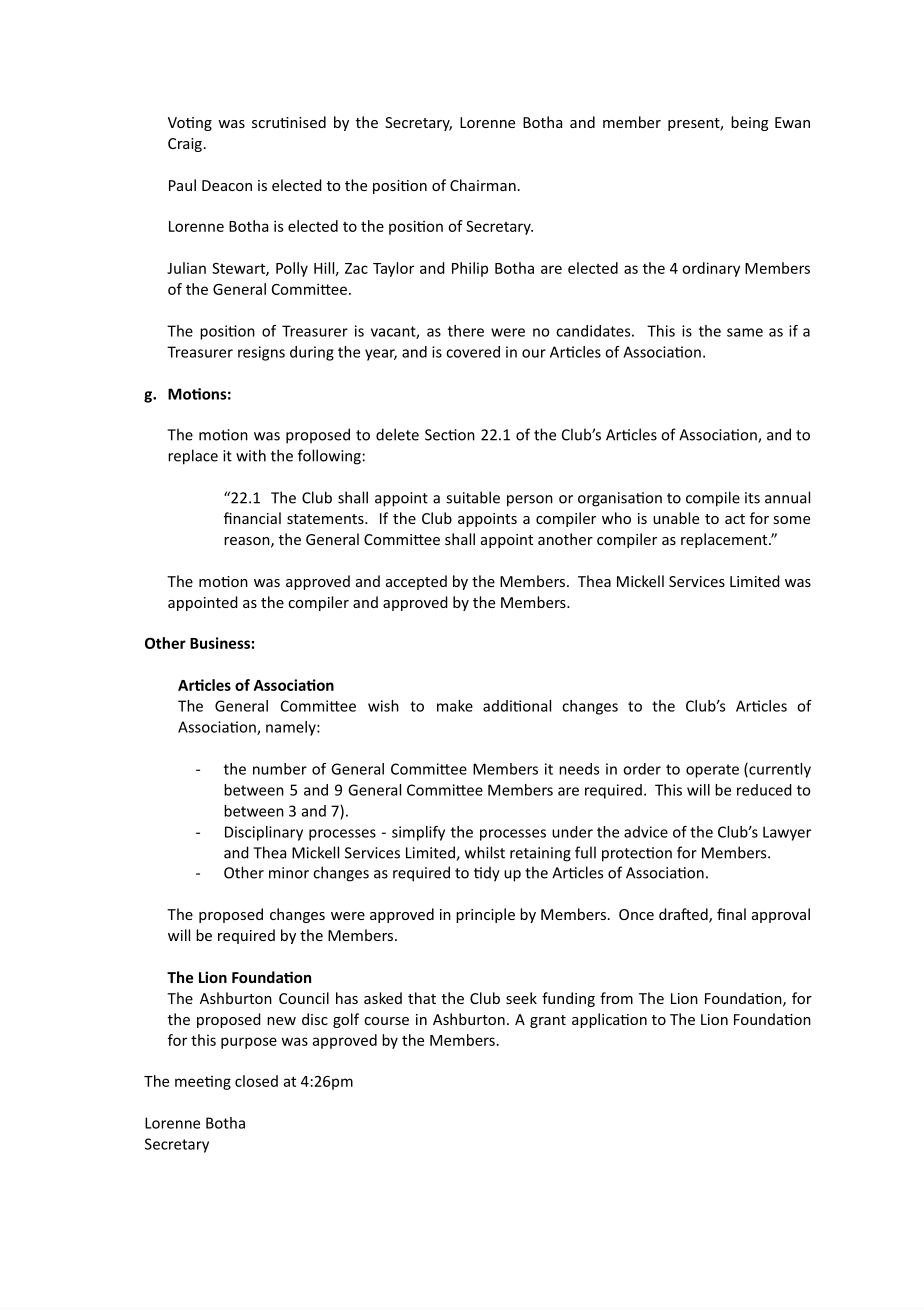 The image size is (924, 1310). What do you see at coordinates (416, 582) in the image?
I see `accepted` at bounding box center [416, 582].
